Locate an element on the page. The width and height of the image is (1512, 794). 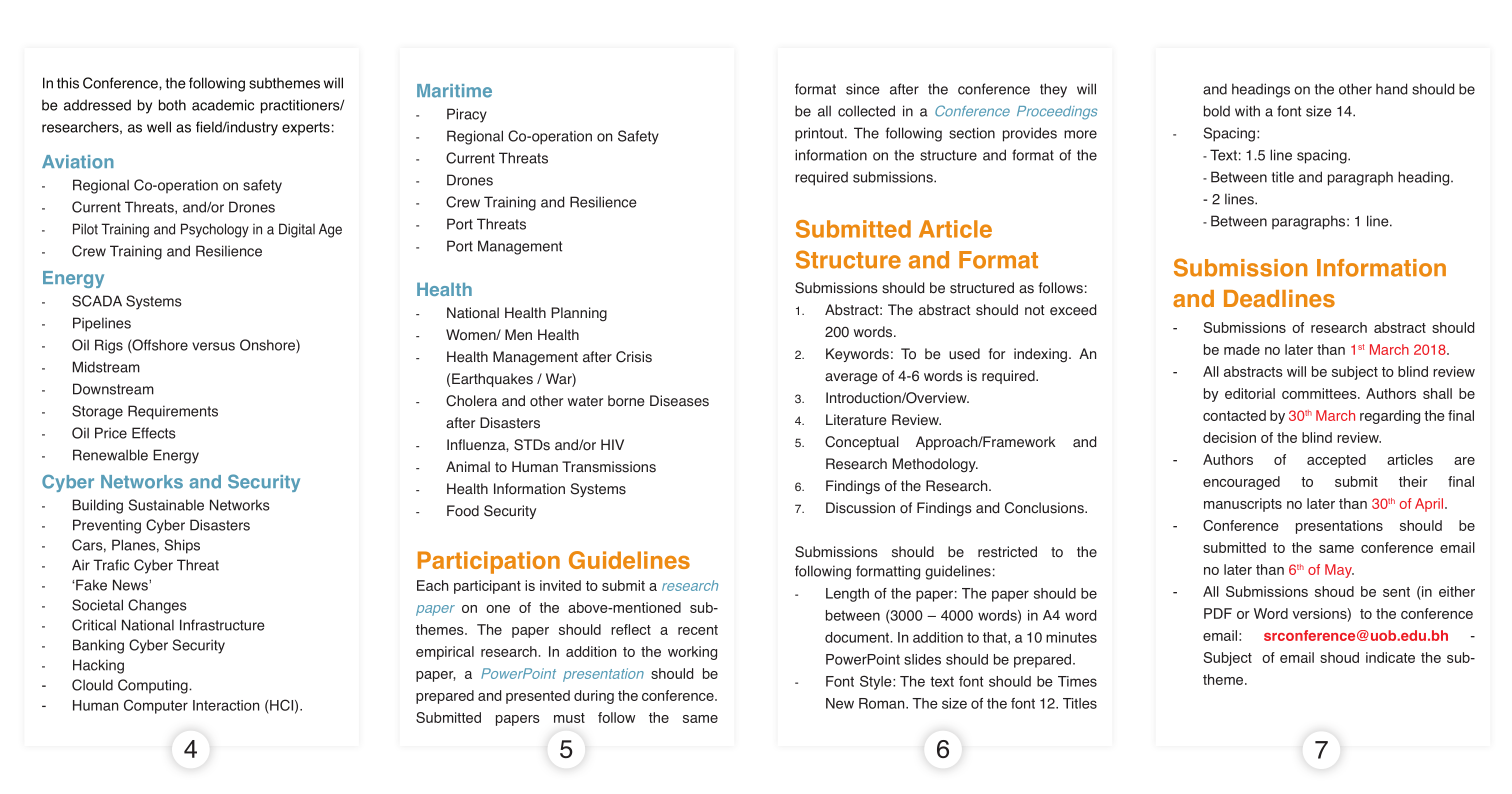
Diseases is located at coordinates (679, 401).
